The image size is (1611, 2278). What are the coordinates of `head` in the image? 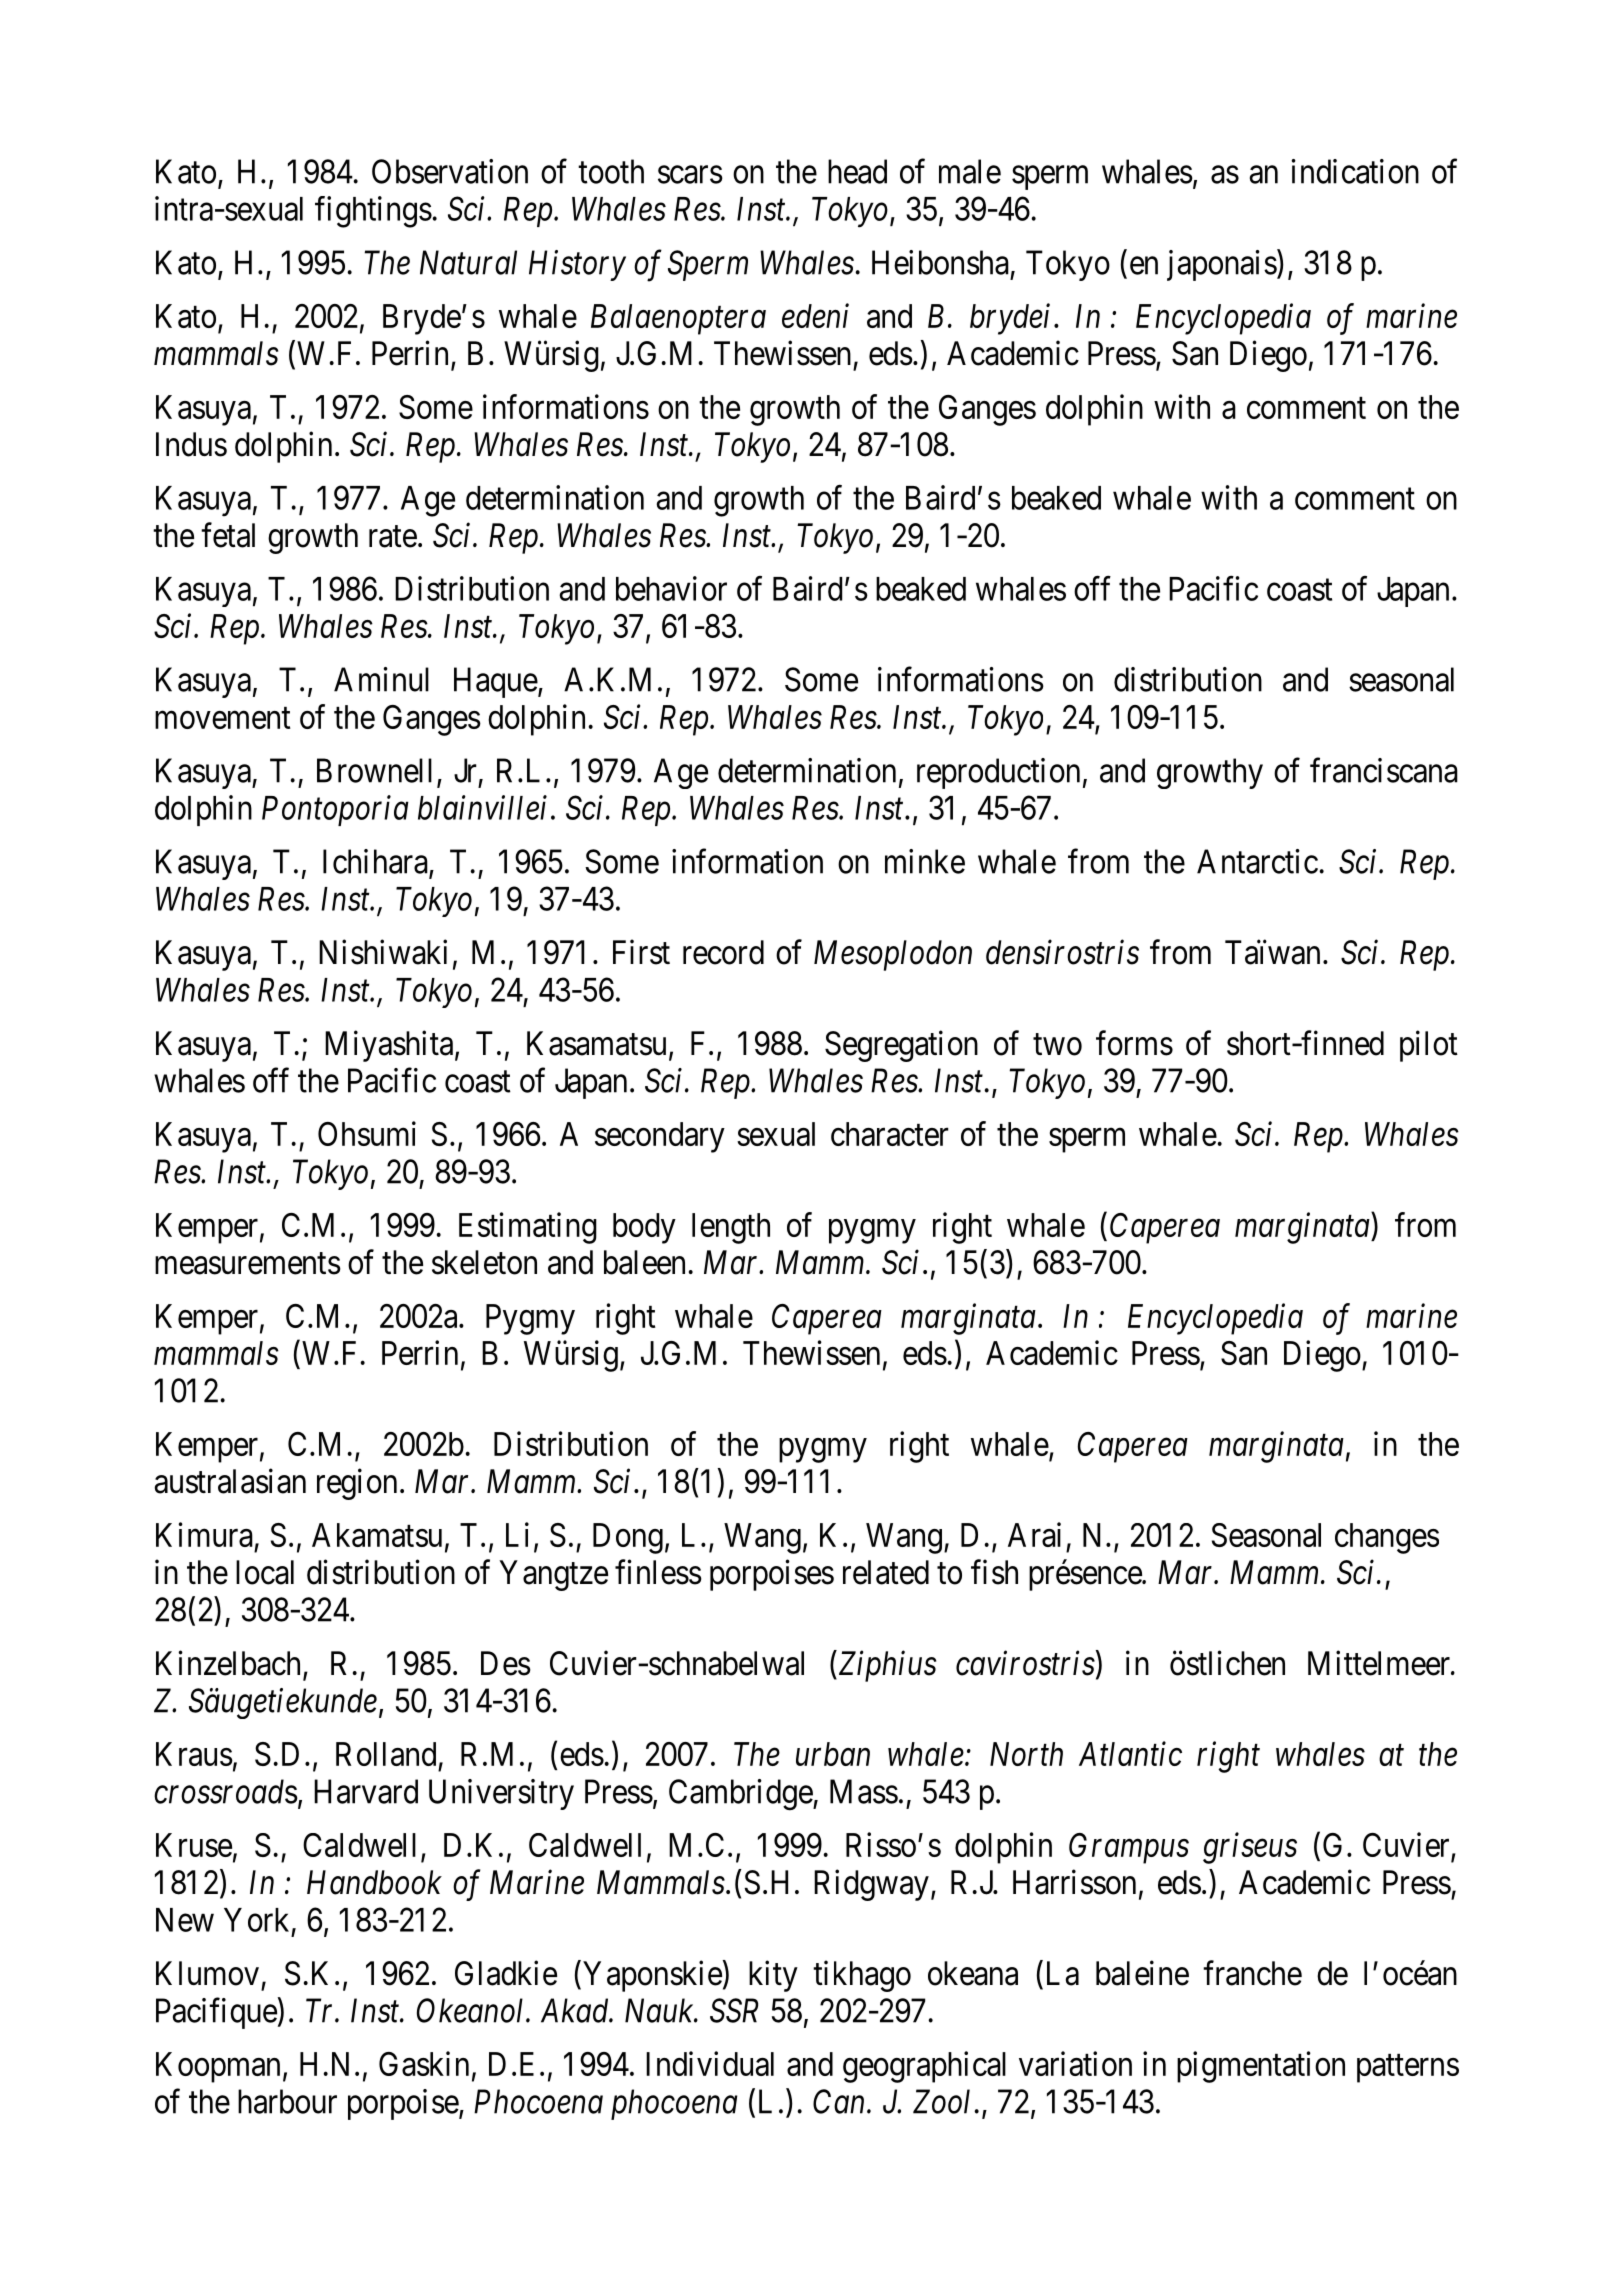 It's located at (857, 171).
